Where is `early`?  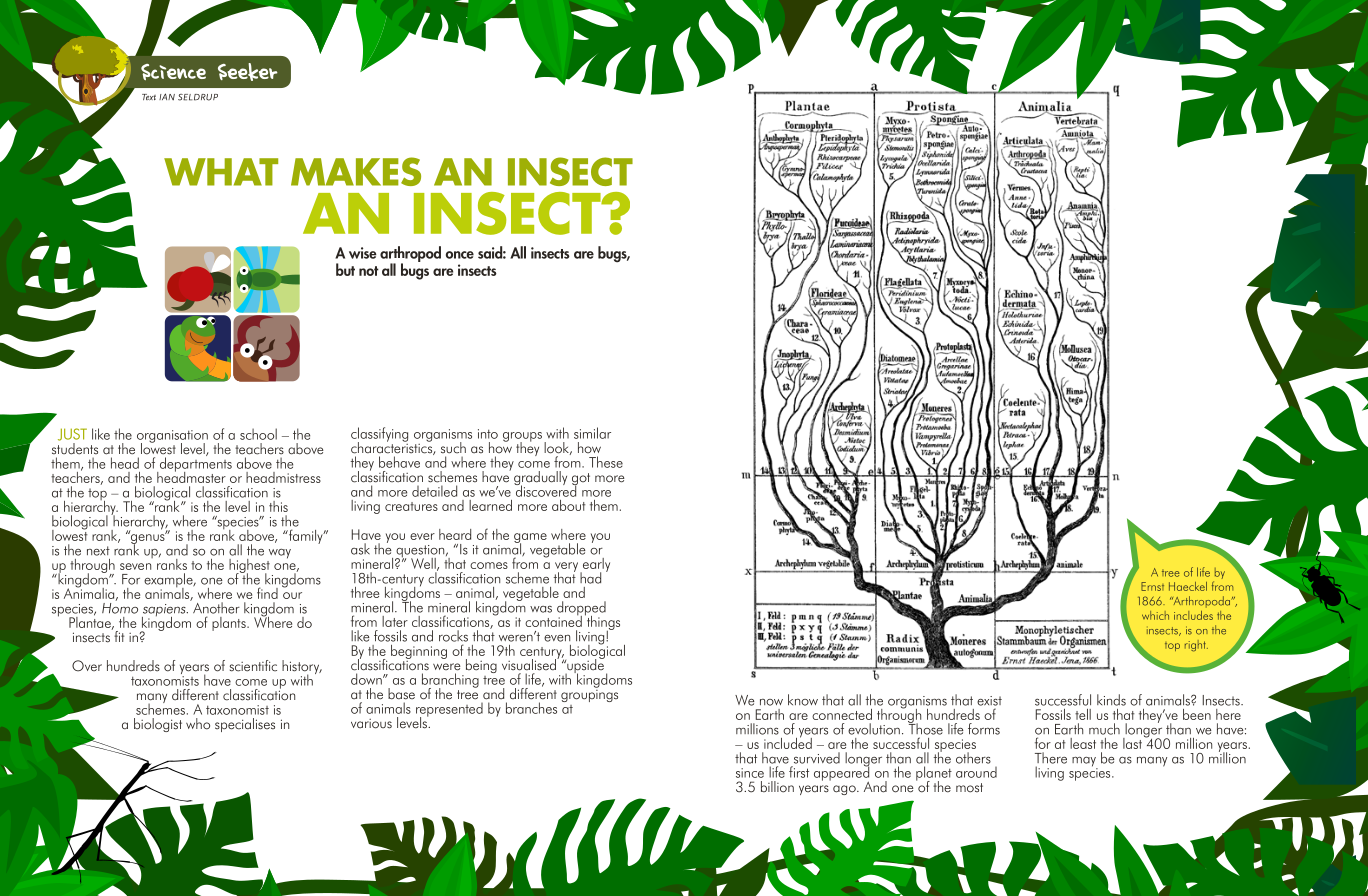 early is located at coordinates (595, 566).
